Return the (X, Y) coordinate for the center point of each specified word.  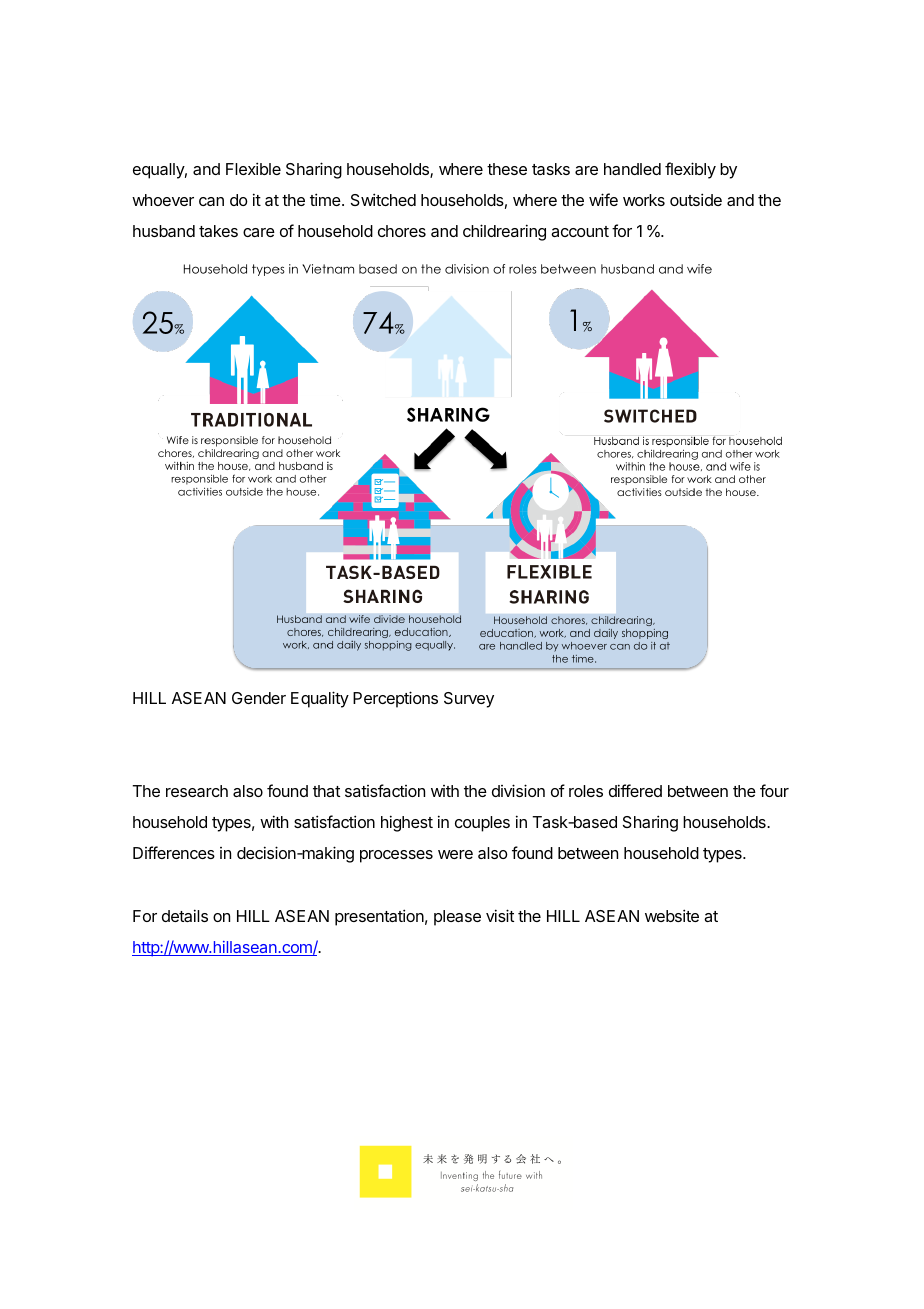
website (672, 915)
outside (696, 199)
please (457, 918)
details (185, 915)
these (507, 169)
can (211, 201)
